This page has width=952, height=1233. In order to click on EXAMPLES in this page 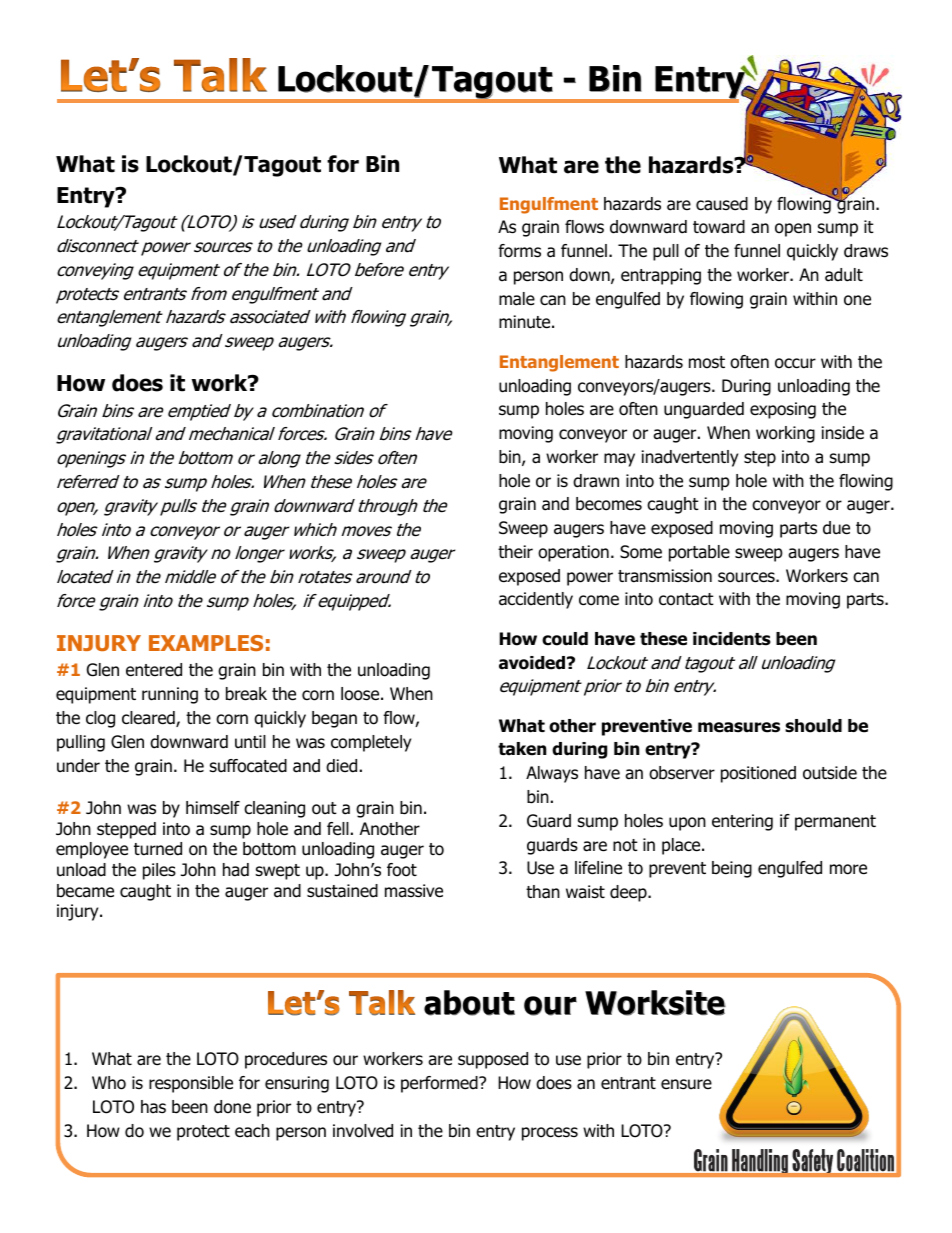, I will do `click(206, 643)`.
